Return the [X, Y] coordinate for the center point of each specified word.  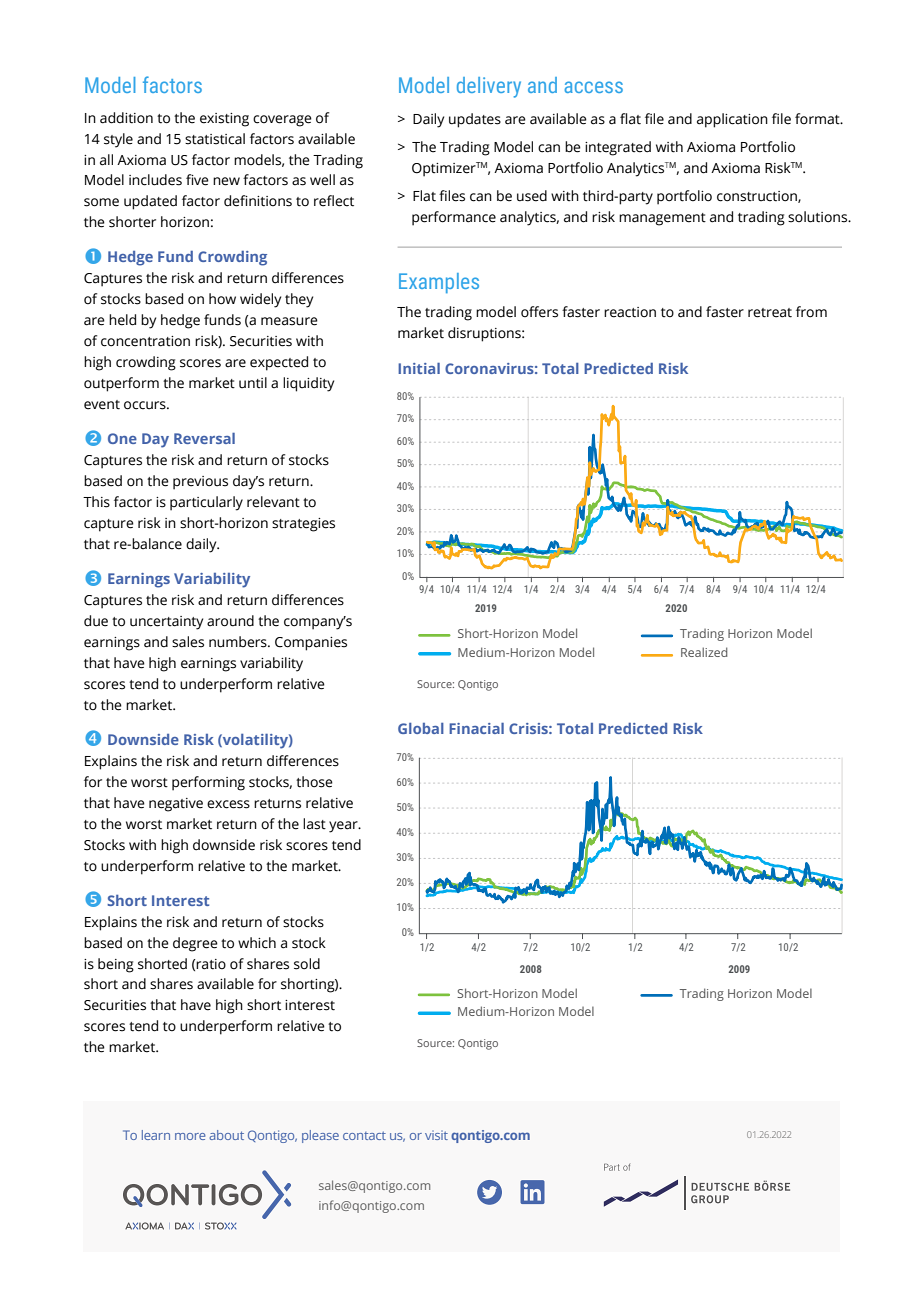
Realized [704, 652]
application [732, 120]
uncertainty [166, 623]
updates [475, 120]
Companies [311, 644]
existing [224, 120]
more [190, 1136]
